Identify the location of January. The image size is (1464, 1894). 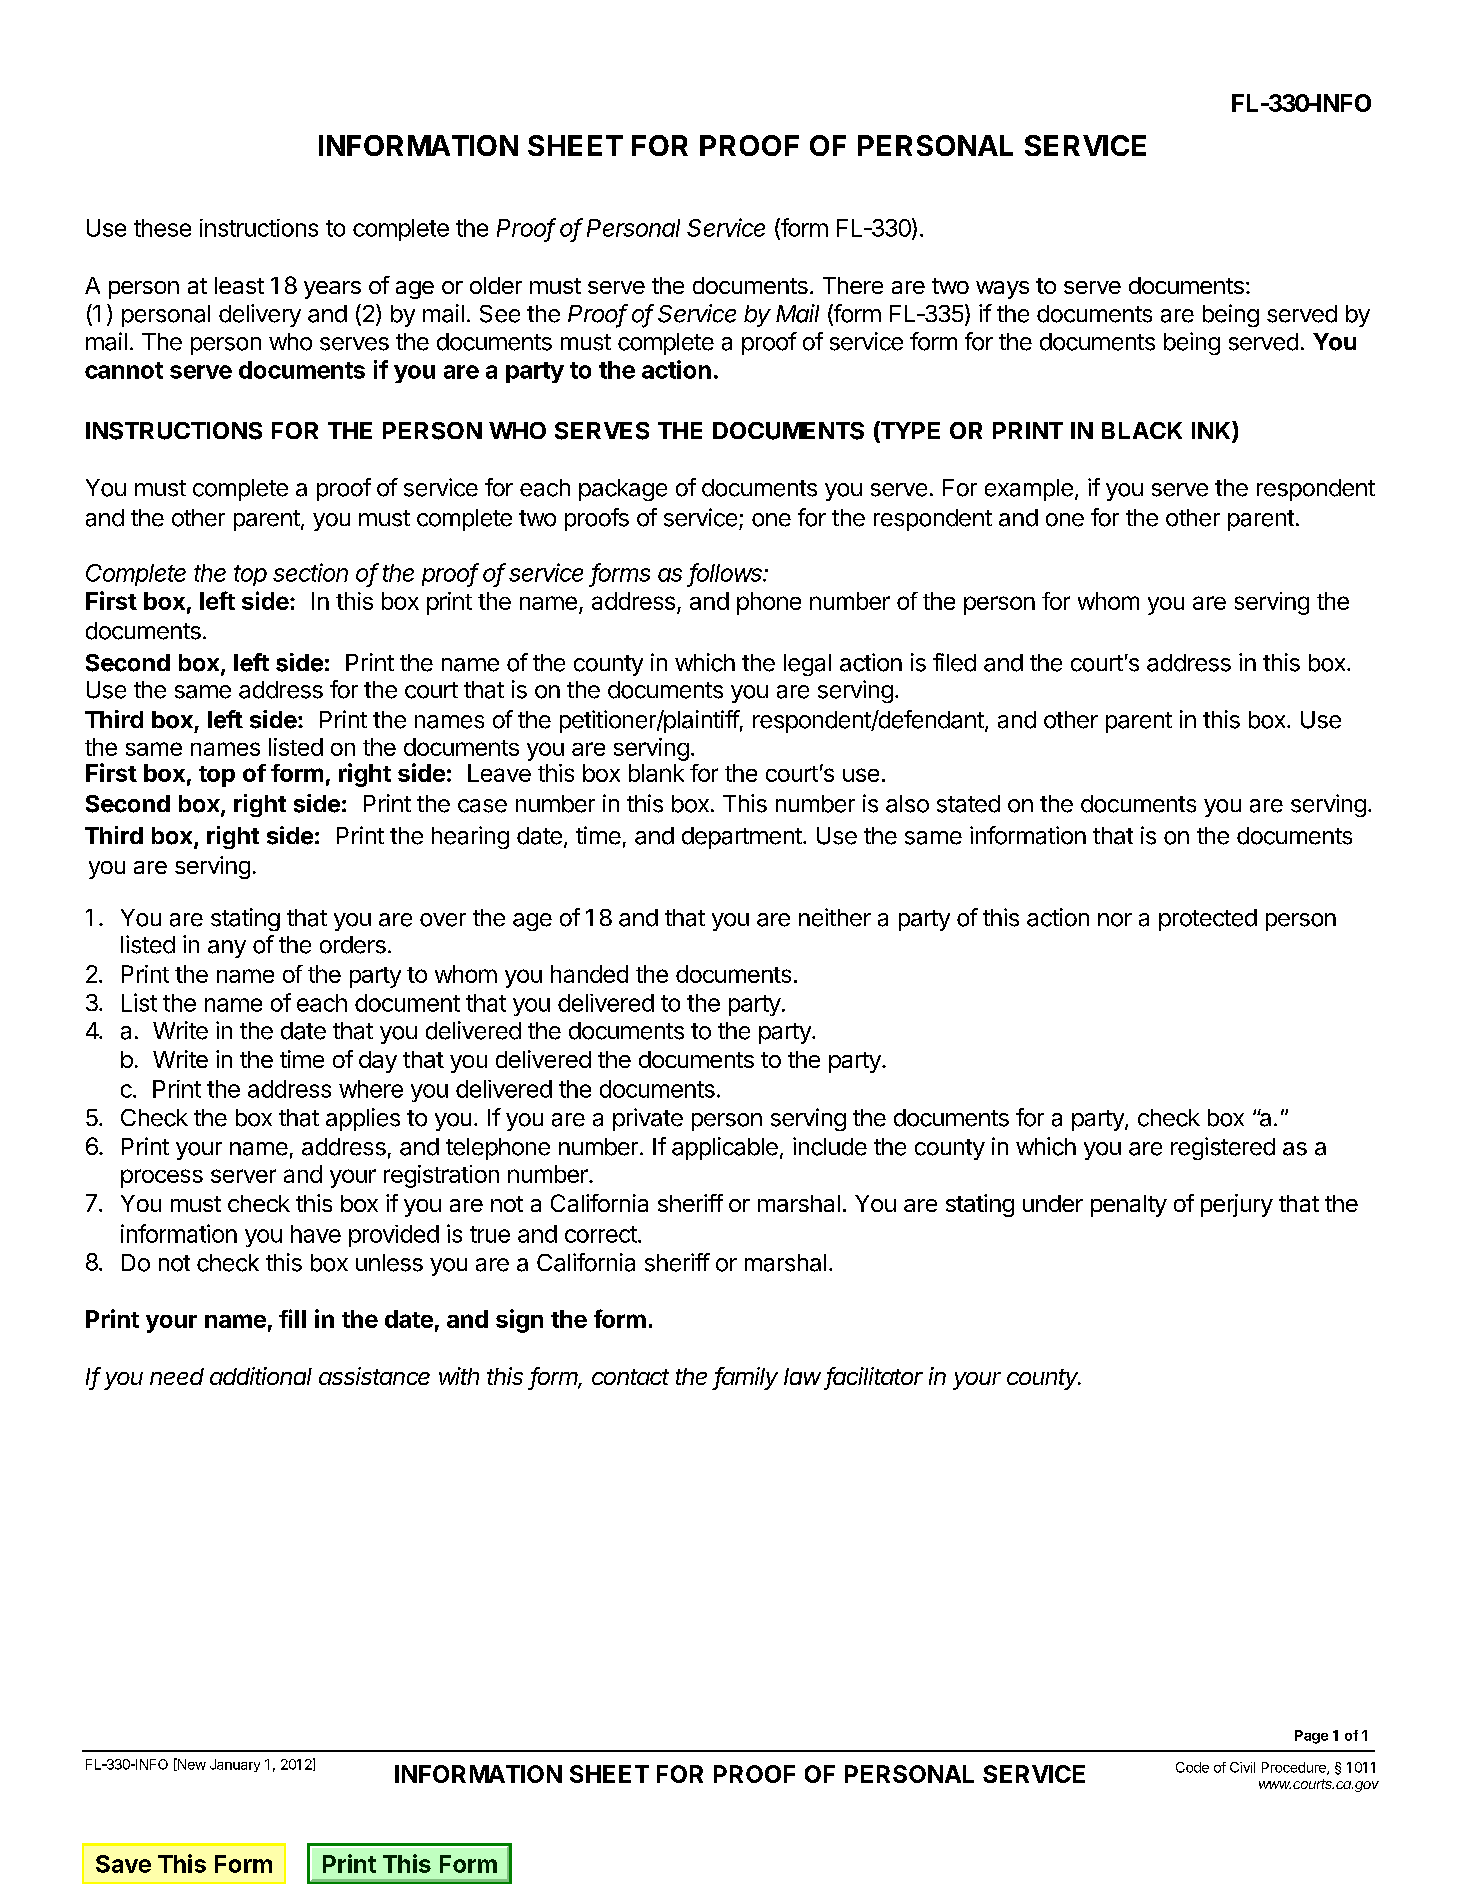
(235, 1765).
